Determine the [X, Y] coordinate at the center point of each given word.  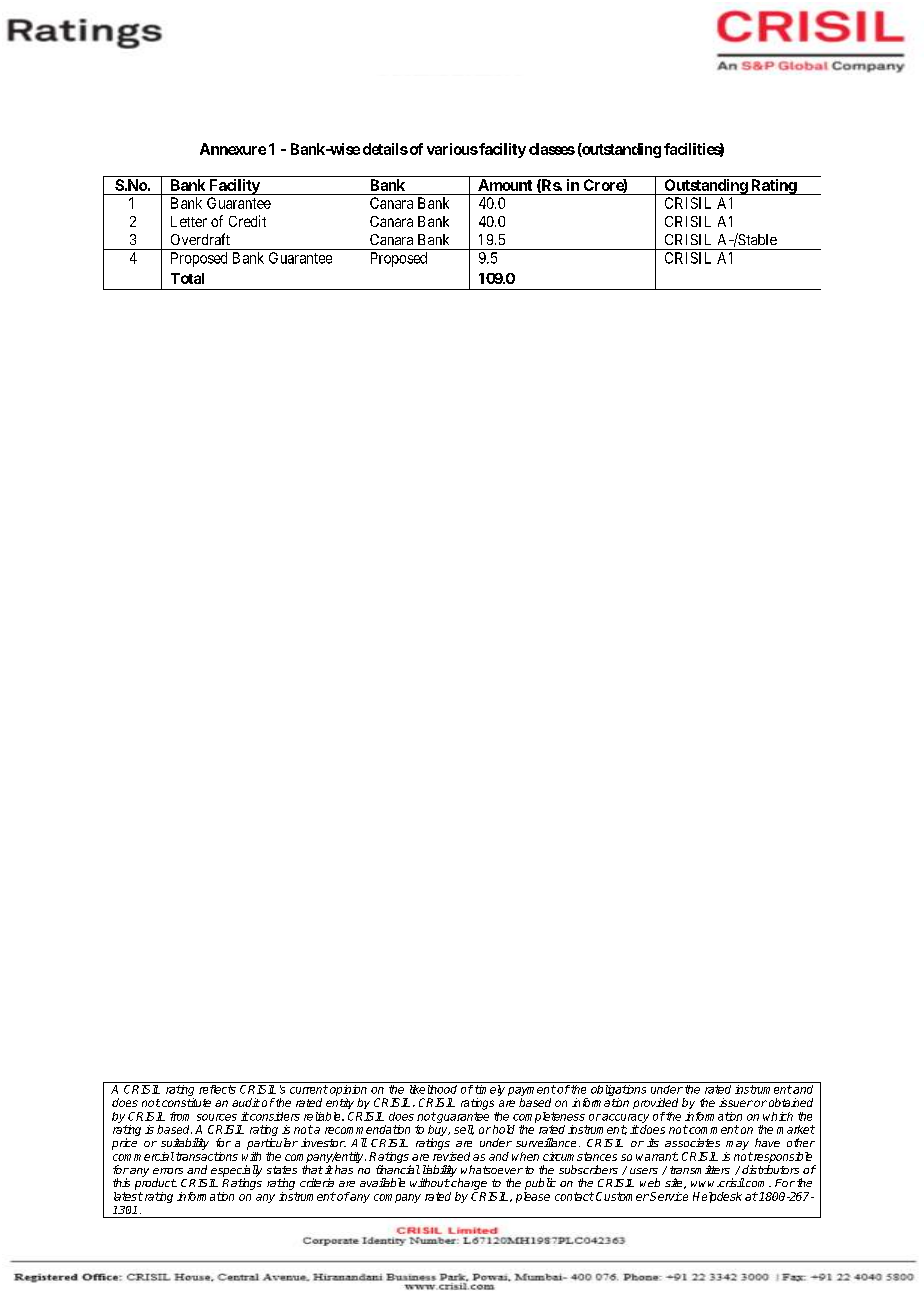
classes [552, 149]
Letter [189, 221]
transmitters [700, 1169]
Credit [247, 221]
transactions [207, 1156]
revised [451, 1156]
